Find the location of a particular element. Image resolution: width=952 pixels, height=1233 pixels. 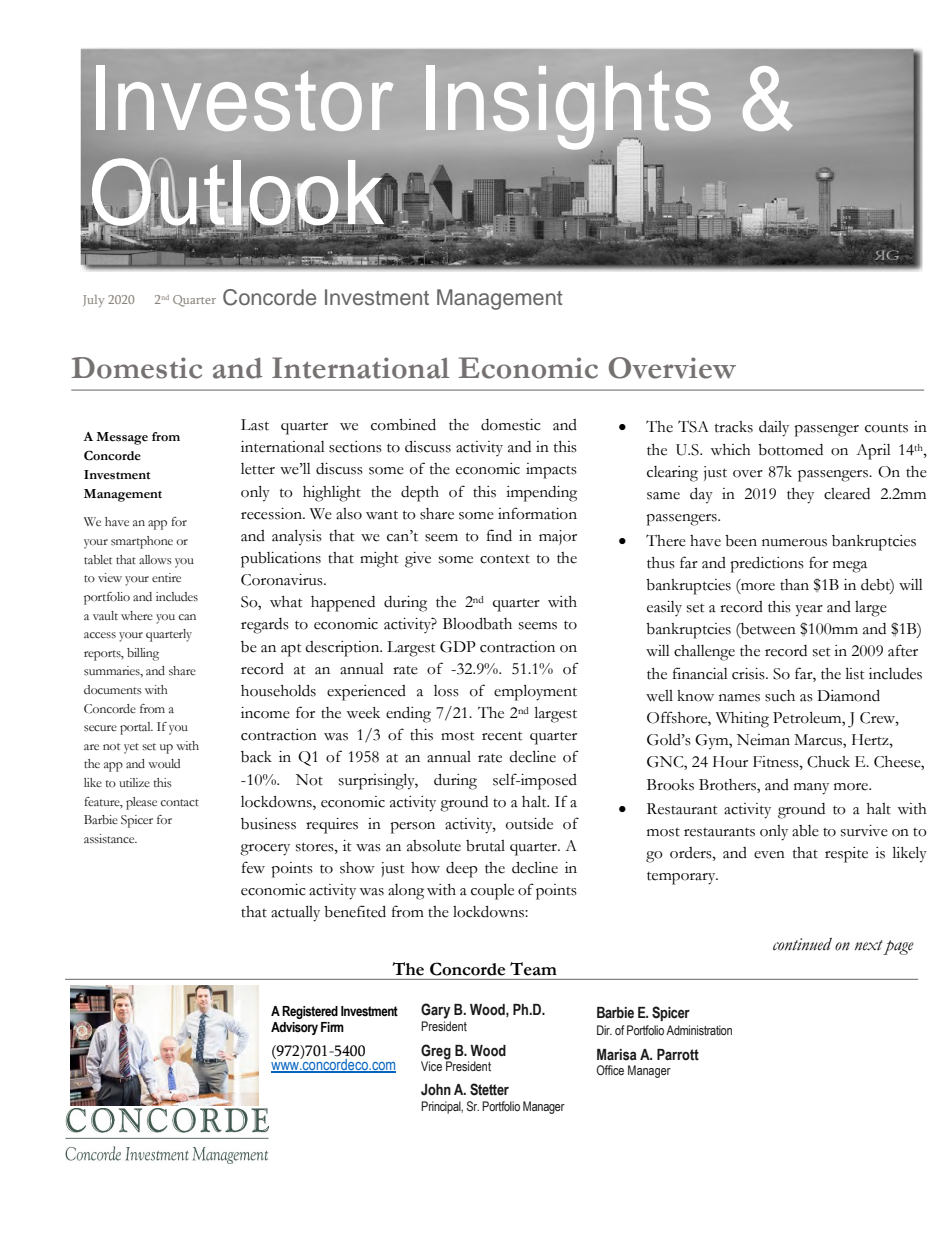

Chuck is located at coordinates (828, 762).
